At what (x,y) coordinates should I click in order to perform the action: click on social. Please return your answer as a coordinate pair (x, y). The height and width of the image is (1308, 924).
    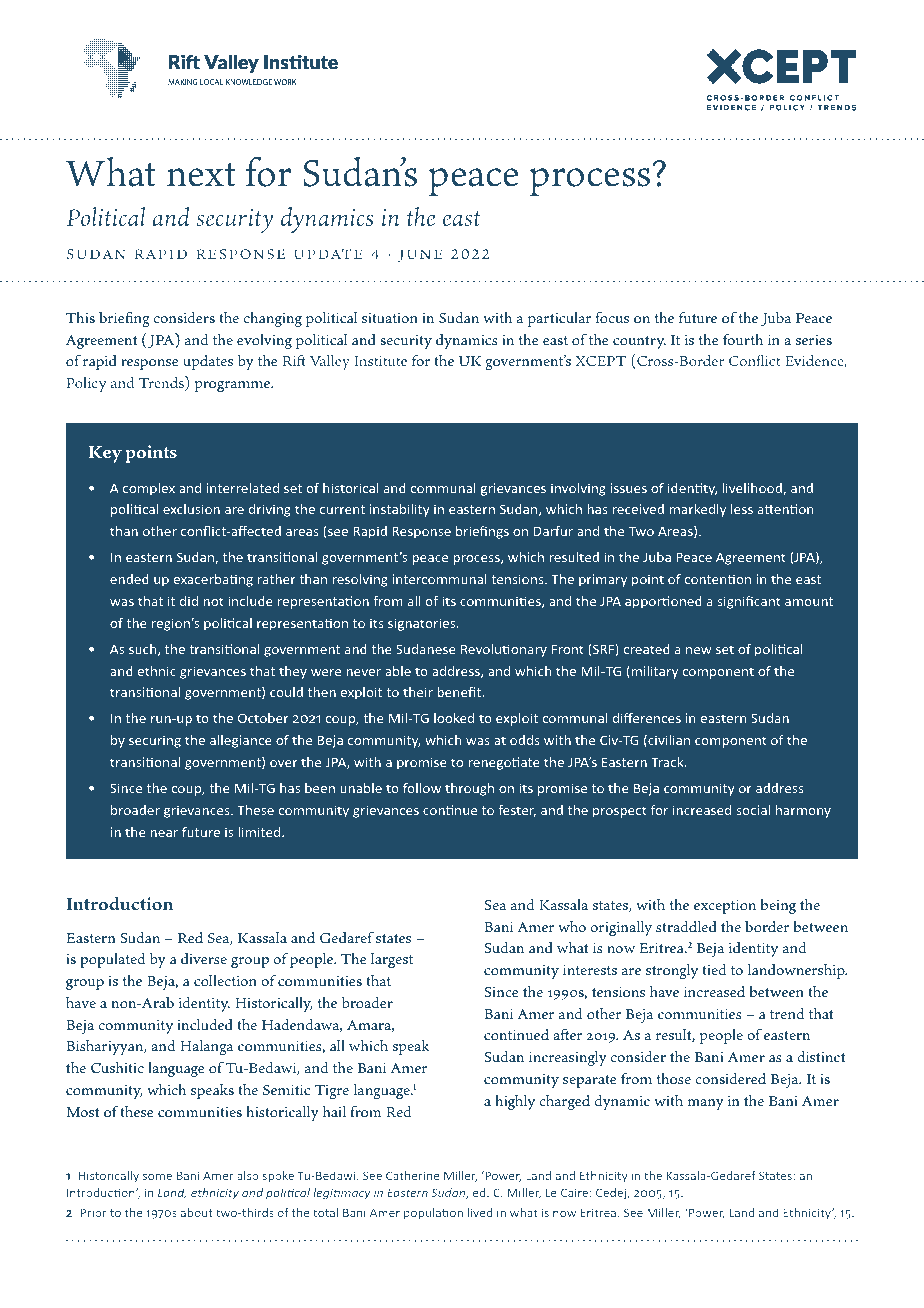
    Looking at the image, I should click on (753, 810).
